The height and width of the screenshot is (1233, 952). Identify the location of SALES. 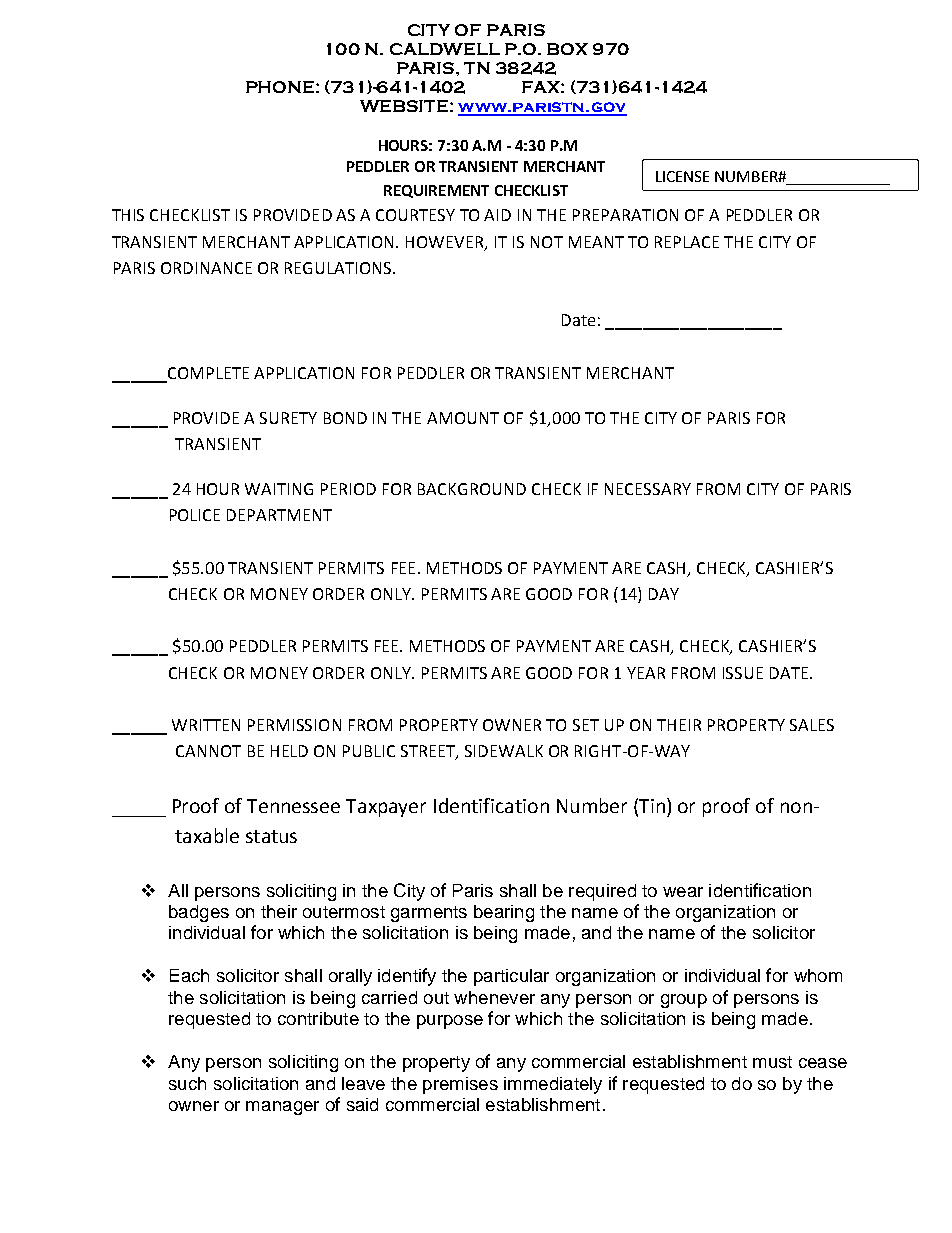
(812, 725).
